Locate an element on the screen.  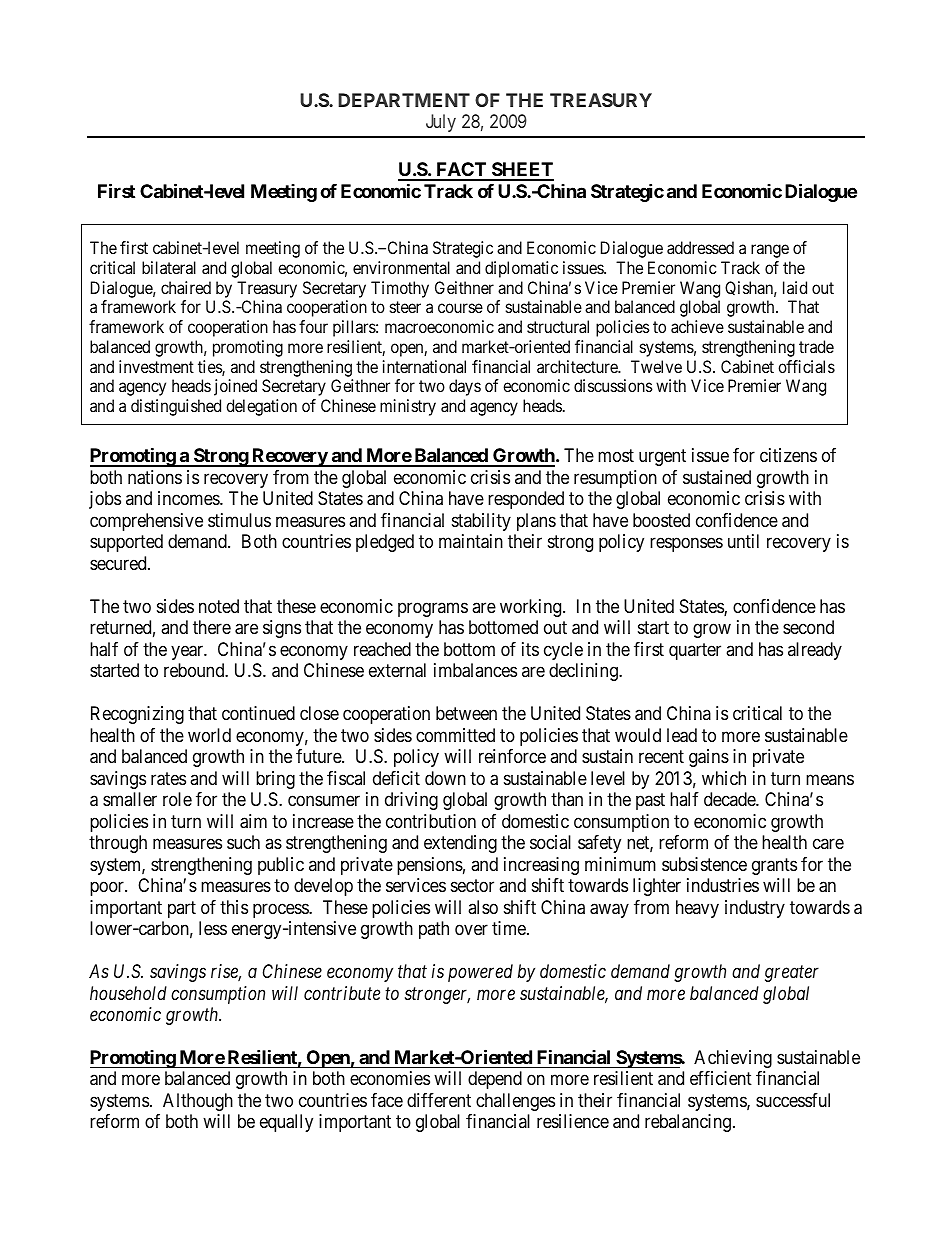
bilateral is located at coordinates (169, 267).
